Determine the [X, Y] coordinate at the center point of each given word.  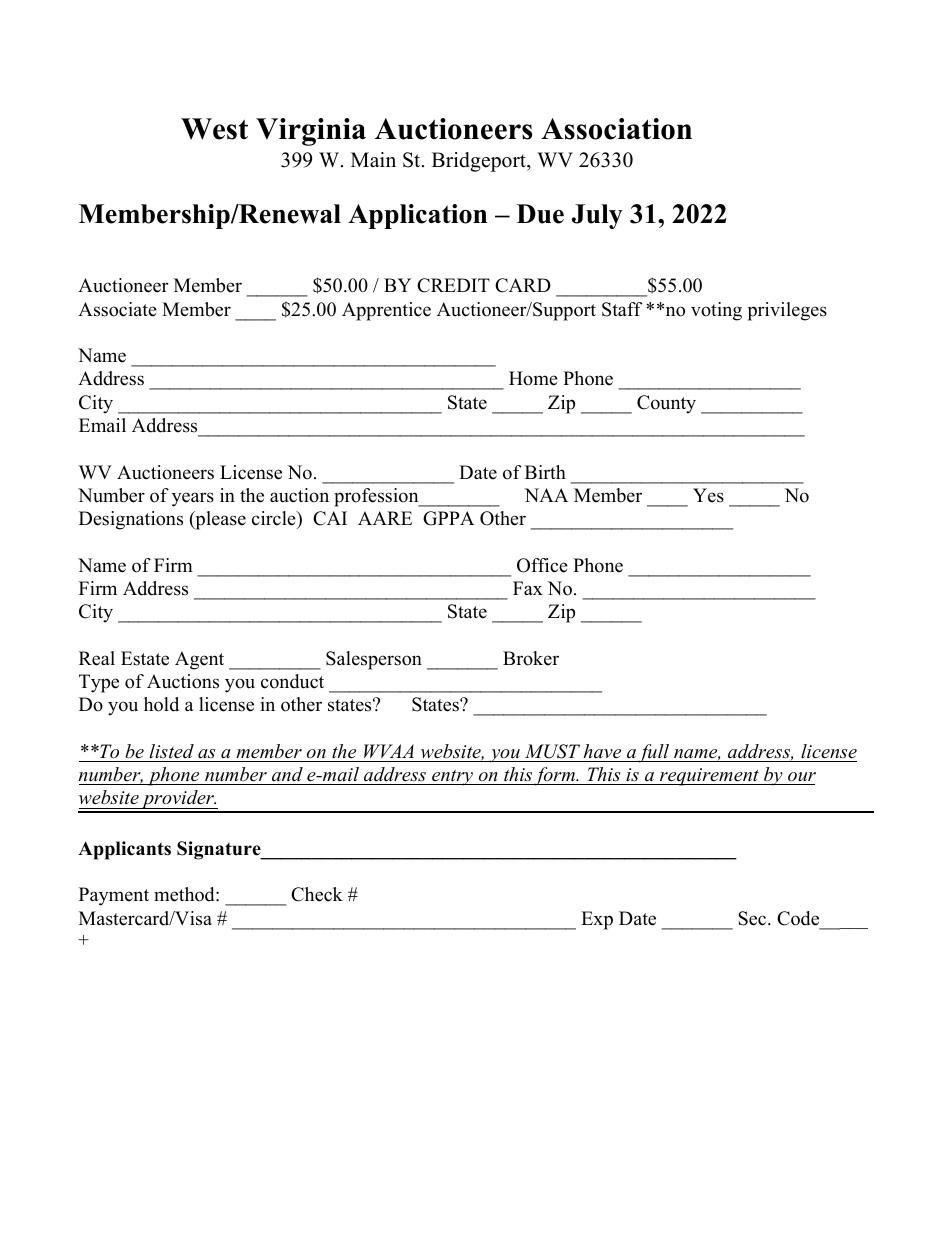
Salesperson [374, 660]
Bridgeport [480, 162]
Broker [531, 658]
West [214, 129]
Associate [117, 309]
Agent [199, 660]
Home [533, 378]
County [666, 404]
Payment [114, 896]
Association [616, 129]
